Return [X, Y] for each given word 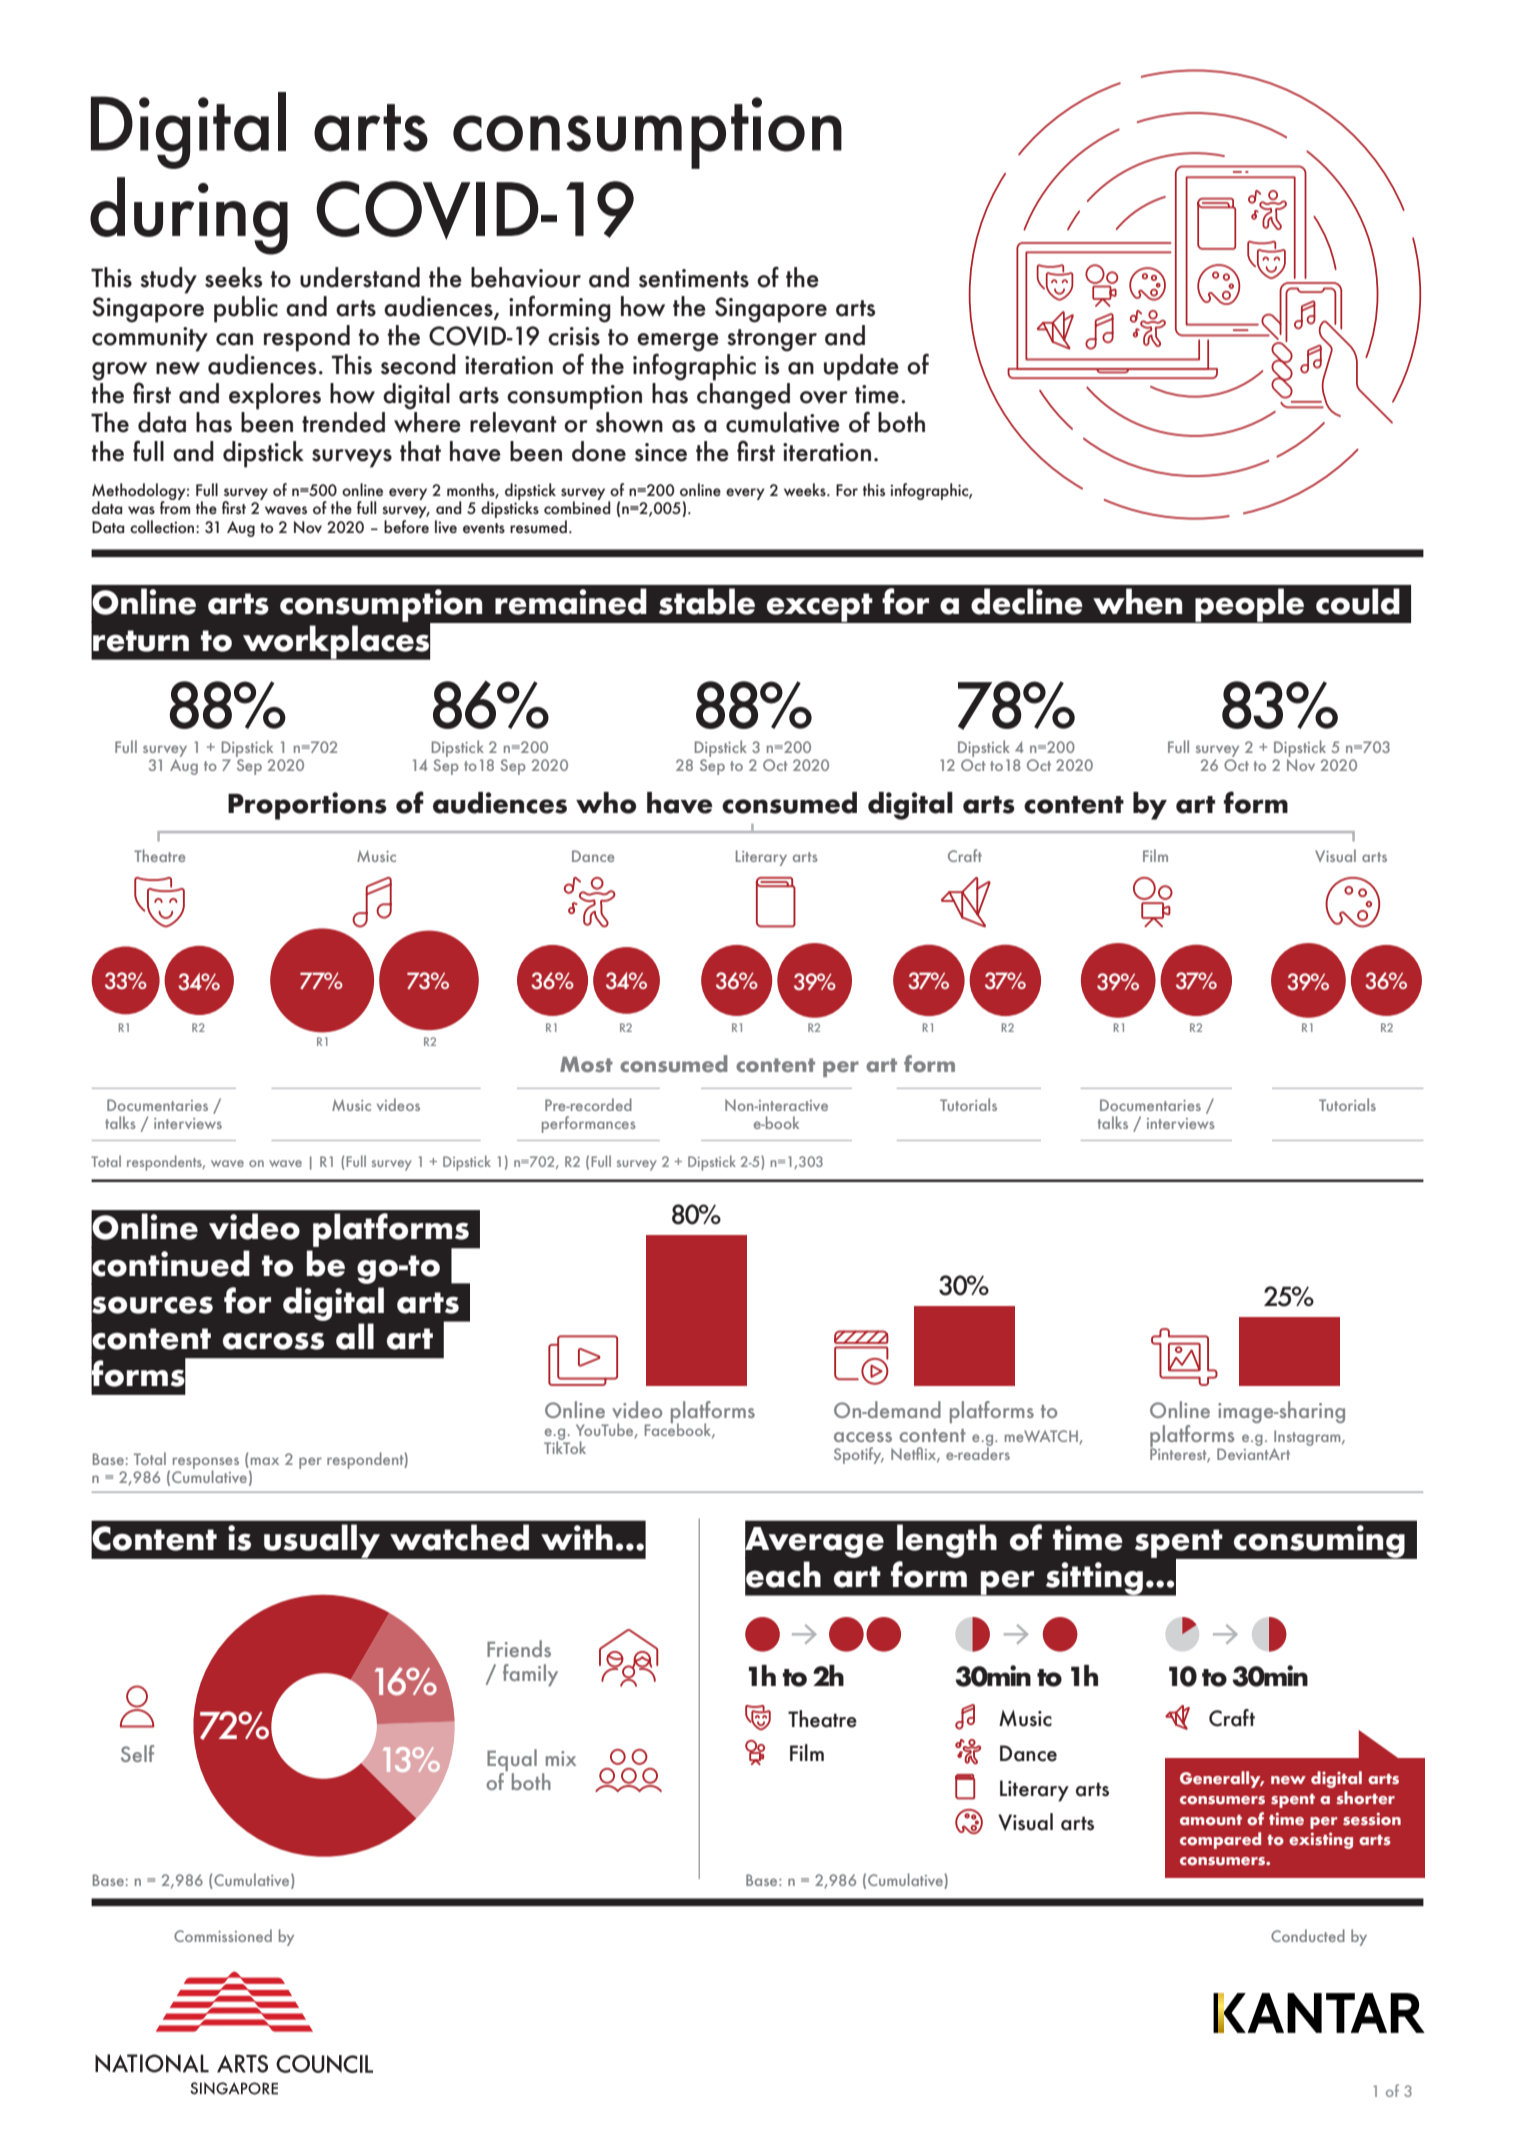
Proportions [307, 806]
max [265, 1461]
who [606, 803]
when [1137, 601]
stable [707, 601]
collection [163, 526]
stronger [772, 340]
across [273, 1341]
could [1358, 601]
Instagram [1308, 1438]
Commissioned [223, 1935]
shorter [1365, 1798]
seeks [233, 277]
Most [586, 1064]
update [861, 367]
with [577, 1537]
